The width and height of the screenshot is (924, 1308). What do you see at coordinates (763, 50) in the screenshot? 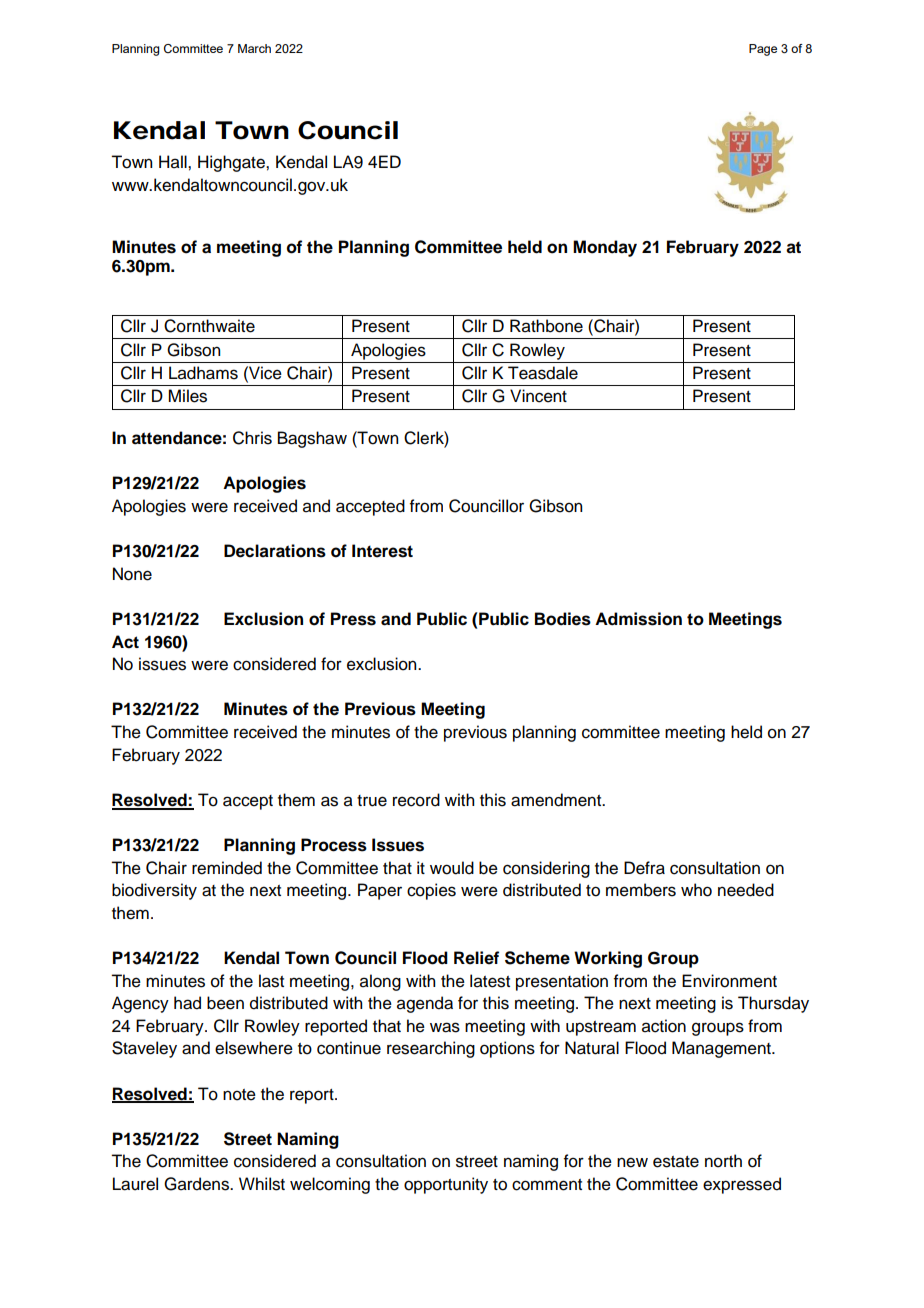
I see `Page` at bounding box center [763, 50].
